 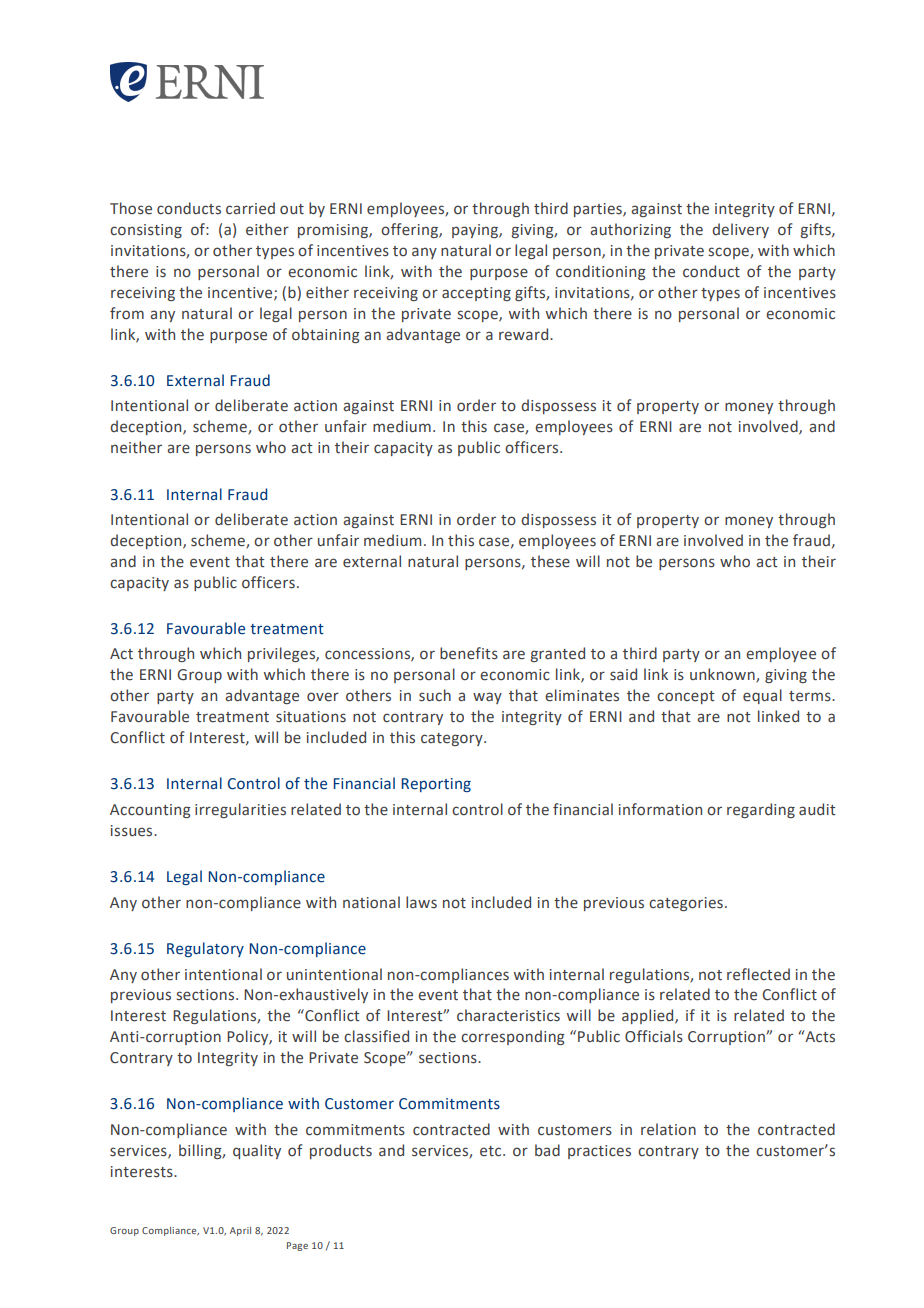 I want to click on offering, so click(x=410, y=230).
